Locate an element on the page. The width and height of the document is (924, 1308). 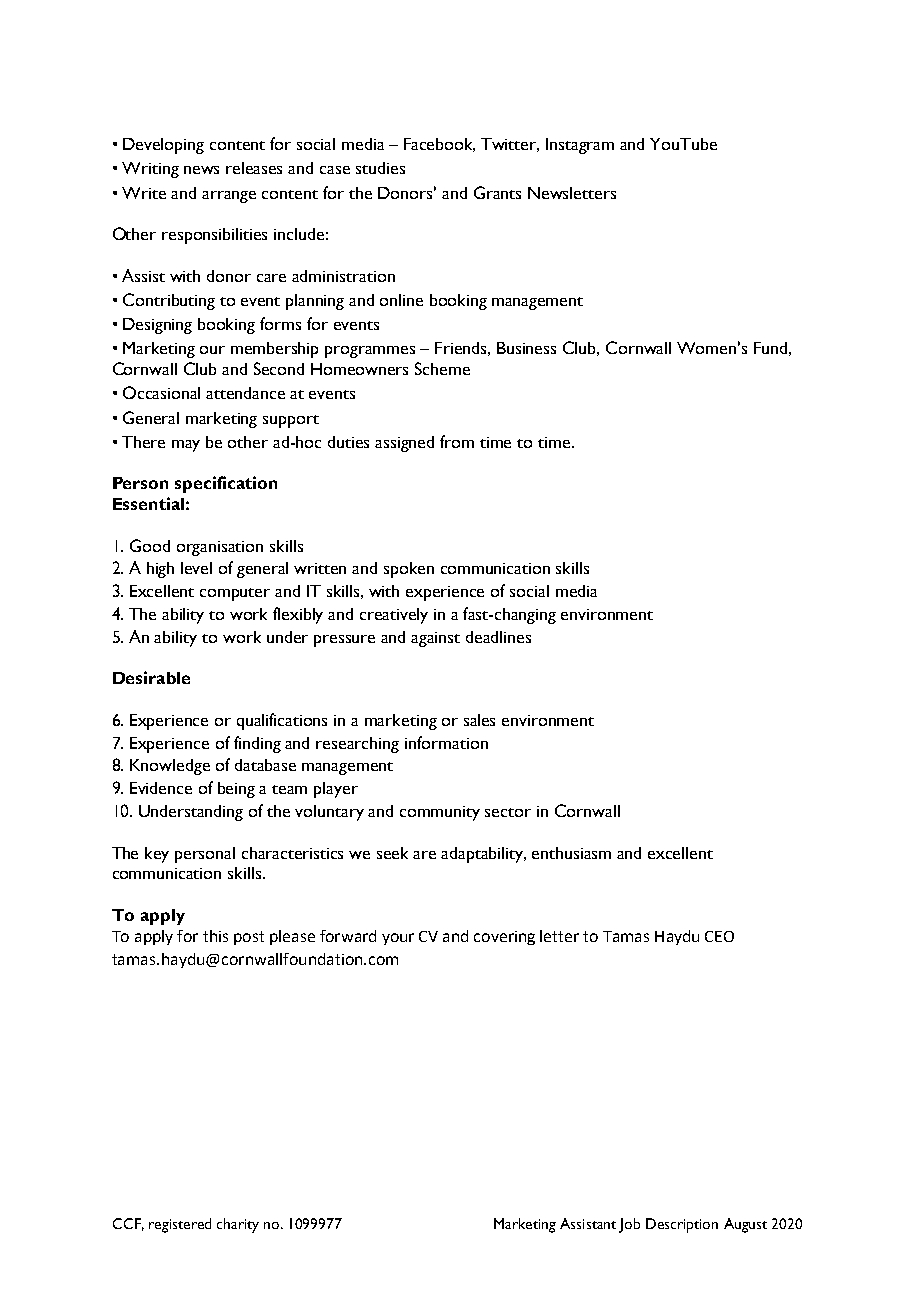
Instagram is located at coordinates (580, 146).
